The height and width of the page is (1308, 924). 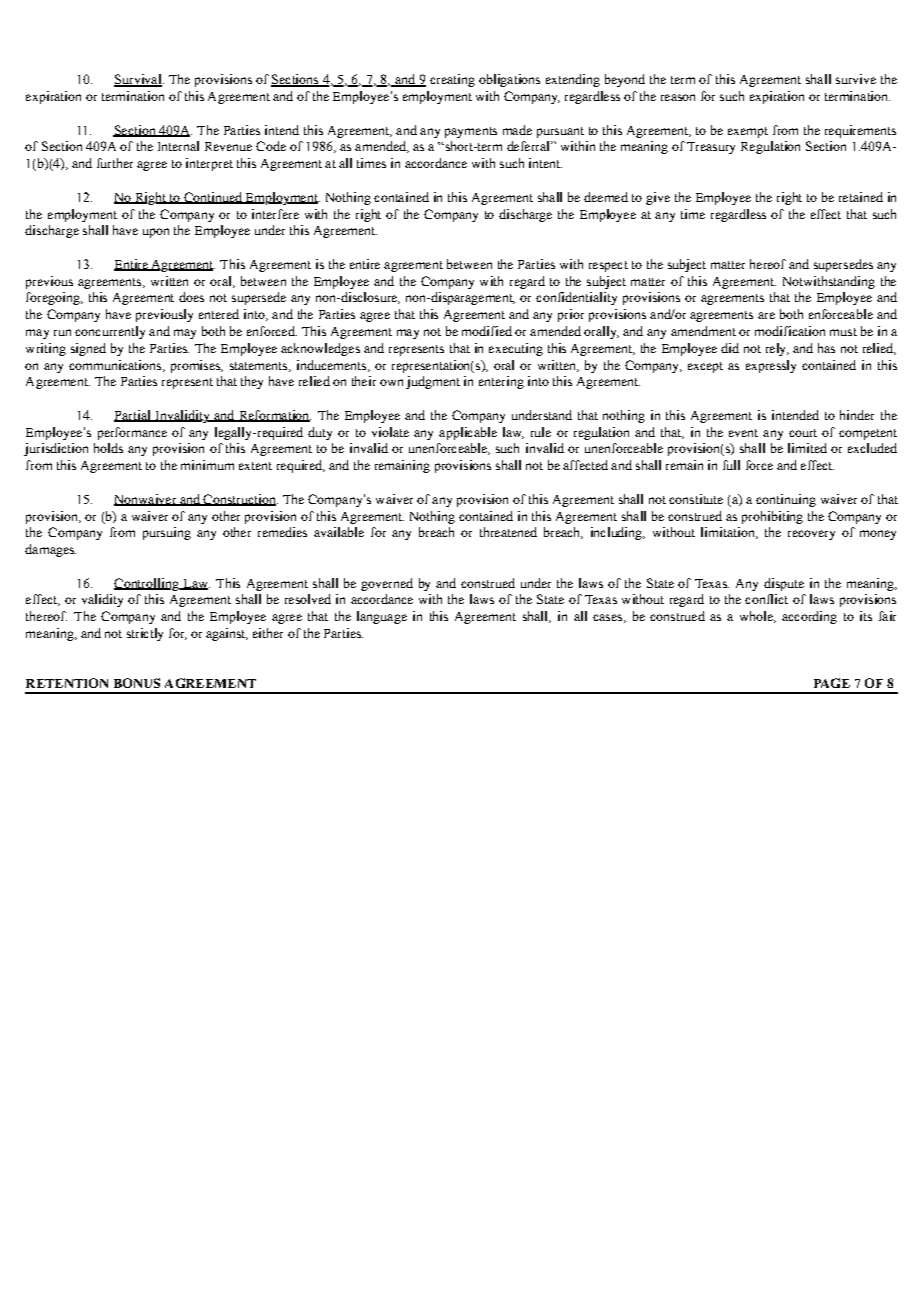 I want to click on Survival, so click(x=139, y=80).
